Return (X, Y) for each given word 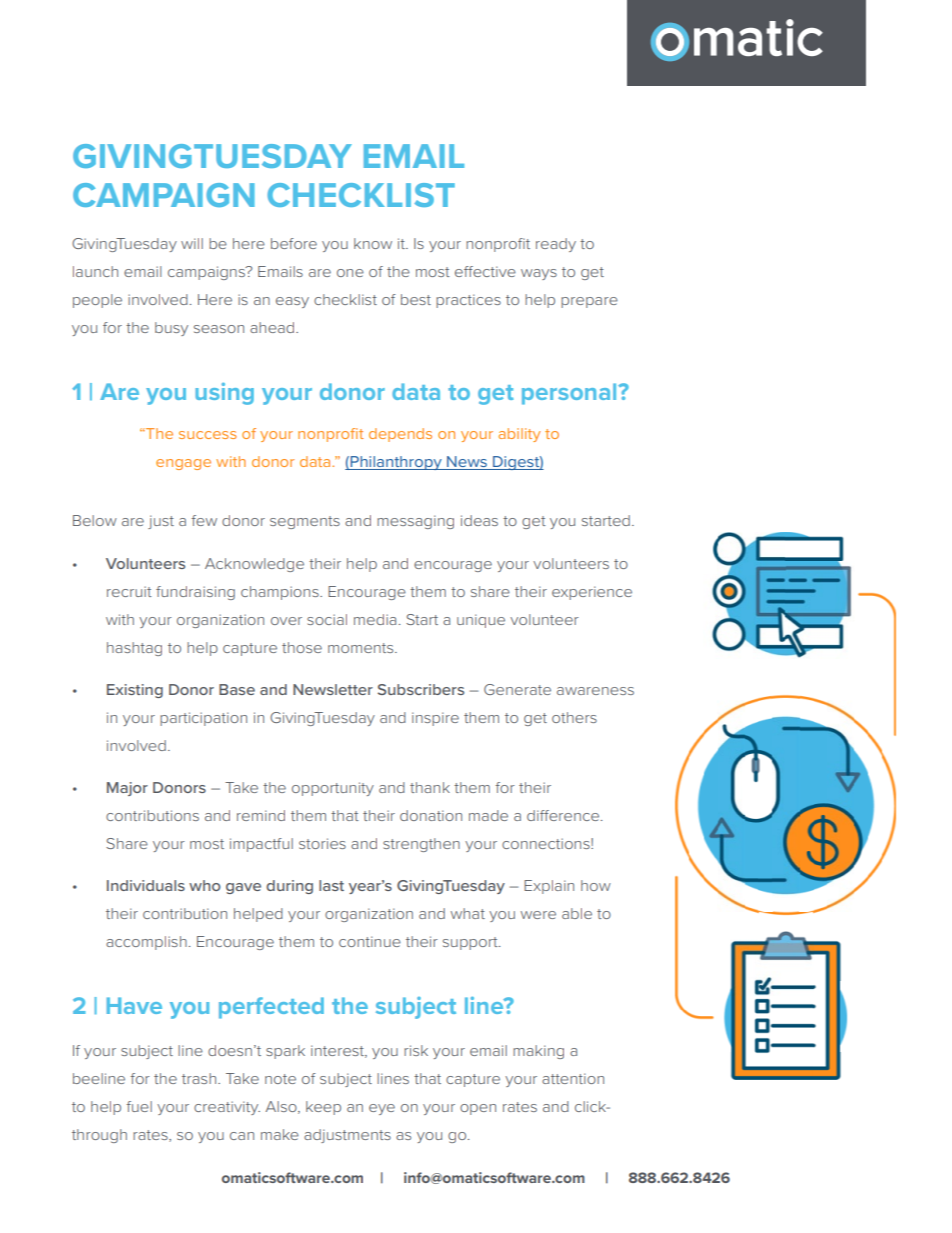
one (350, 273)
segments (305, 522)
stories (322, 843)
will (192, 243)
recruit (129, 591)
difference (564, 815)
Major (127, 789)
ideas (479, 520)
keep (323, 1108)
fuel (139, 1106)
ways (539, 274)
